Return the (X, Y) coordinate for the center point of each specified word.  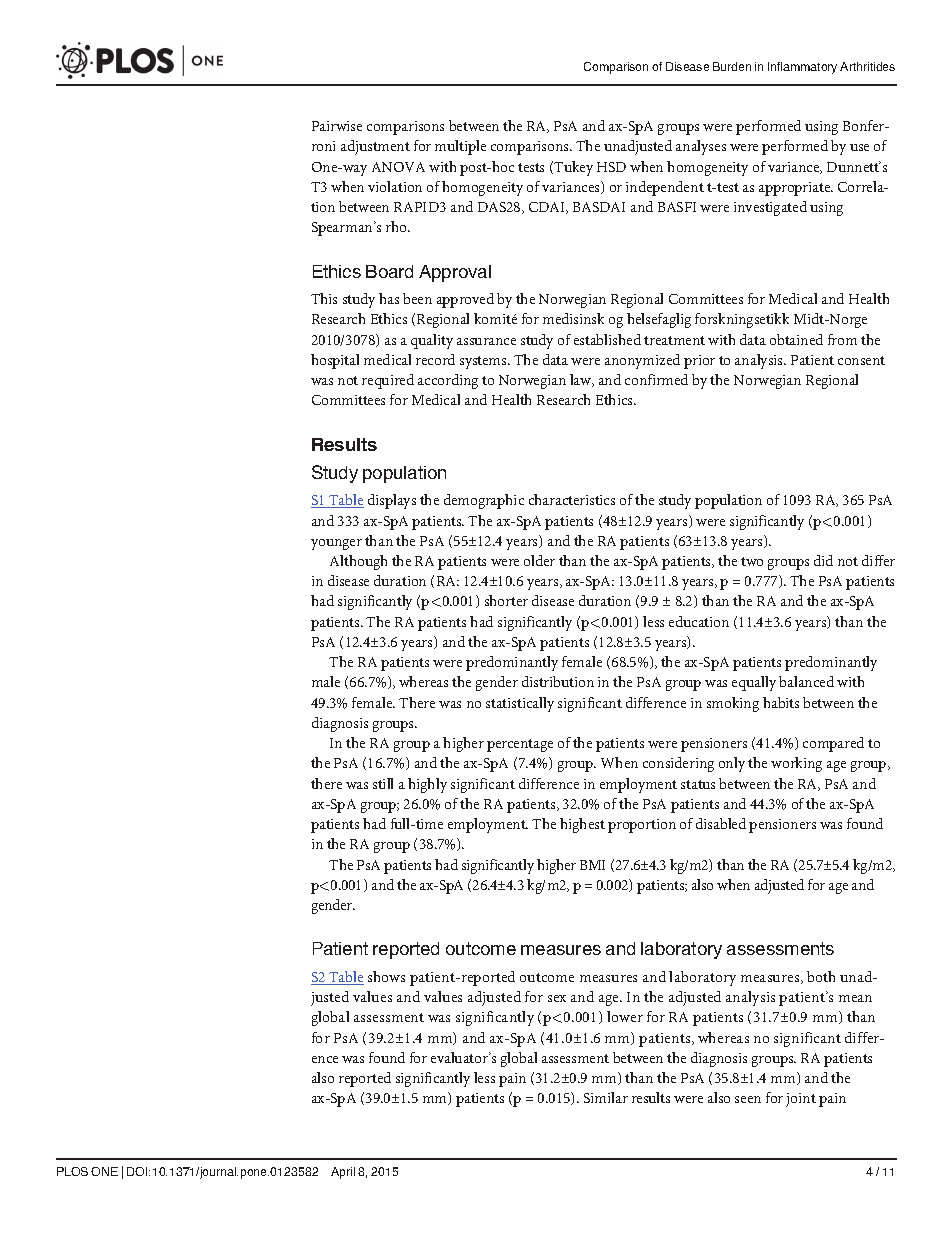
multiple (460, 147)
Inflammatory (802, 68)
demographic (484, 501)
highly (427, 785)
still (383, 783)
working (796, 764)
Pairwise (337, 126)
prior (699, 362)
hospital (335, 361)
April (343, 1173)
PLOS (72, 1171)
